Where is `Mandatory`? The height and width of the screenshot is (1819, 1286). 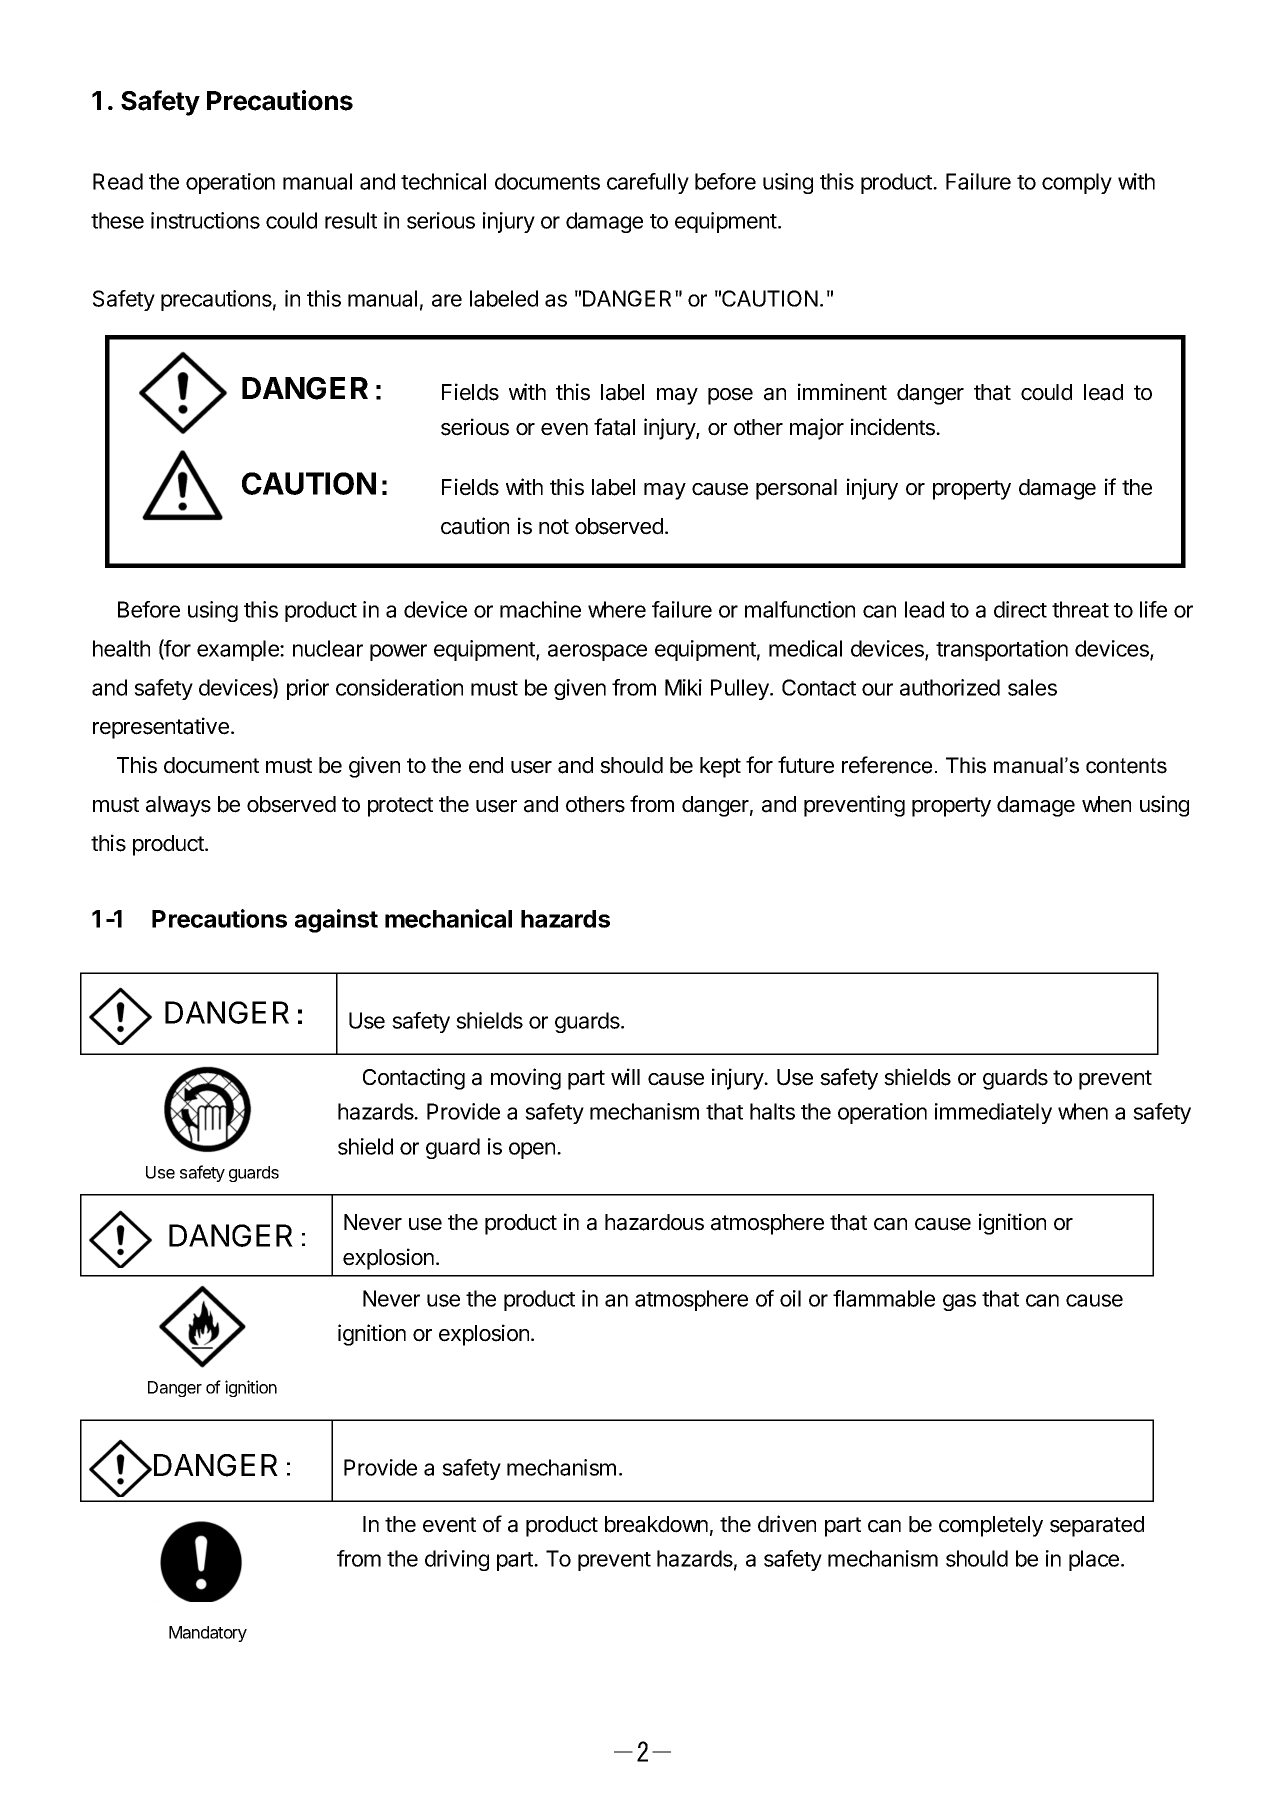
Mandatory is located at coordinates (208, 1634).
